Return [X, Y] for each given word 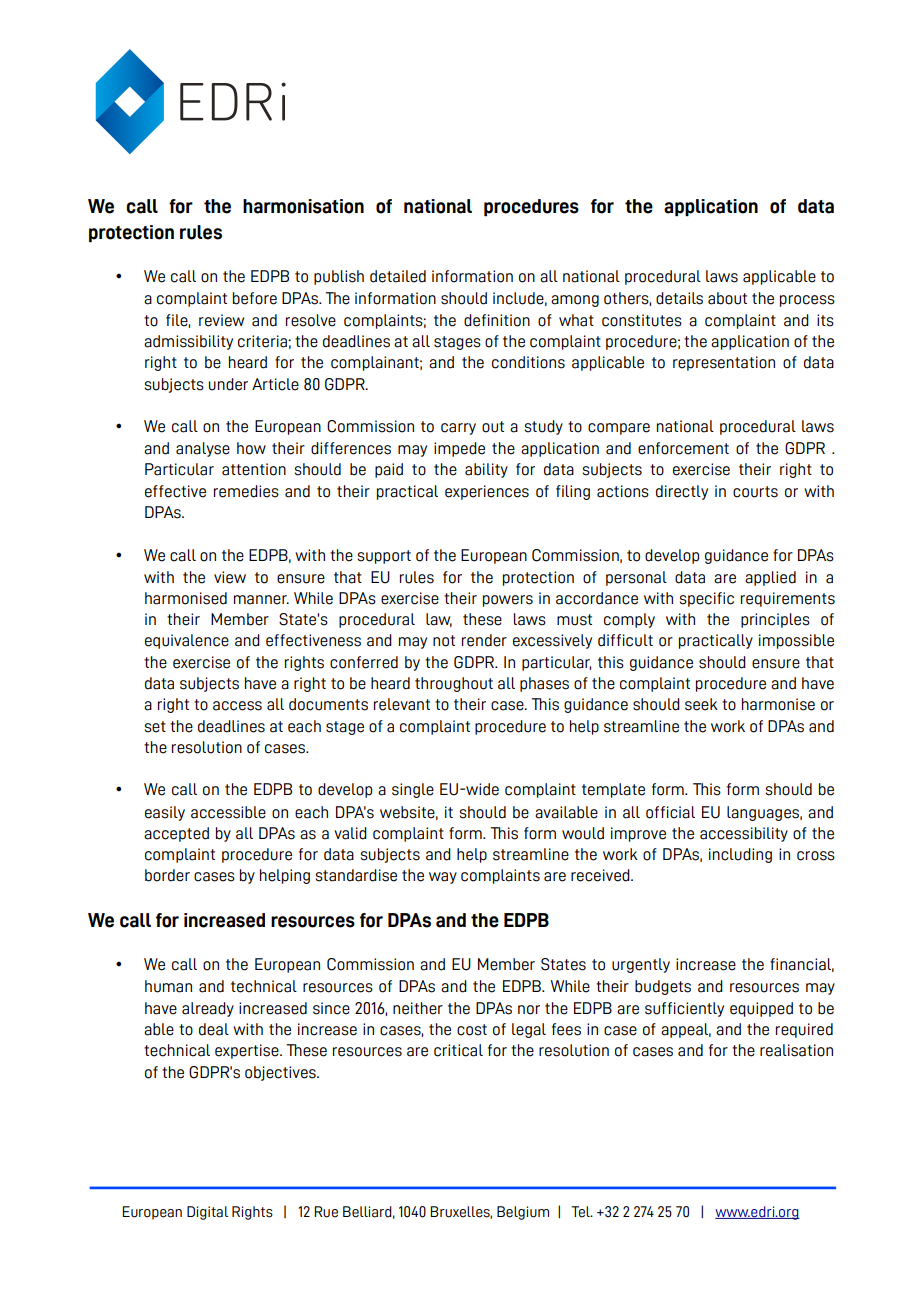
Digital [207, 1213]
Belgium [523, 1213]
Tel [581, 1212]
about [727, 298]
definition [497, 320]
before [255, 298]
